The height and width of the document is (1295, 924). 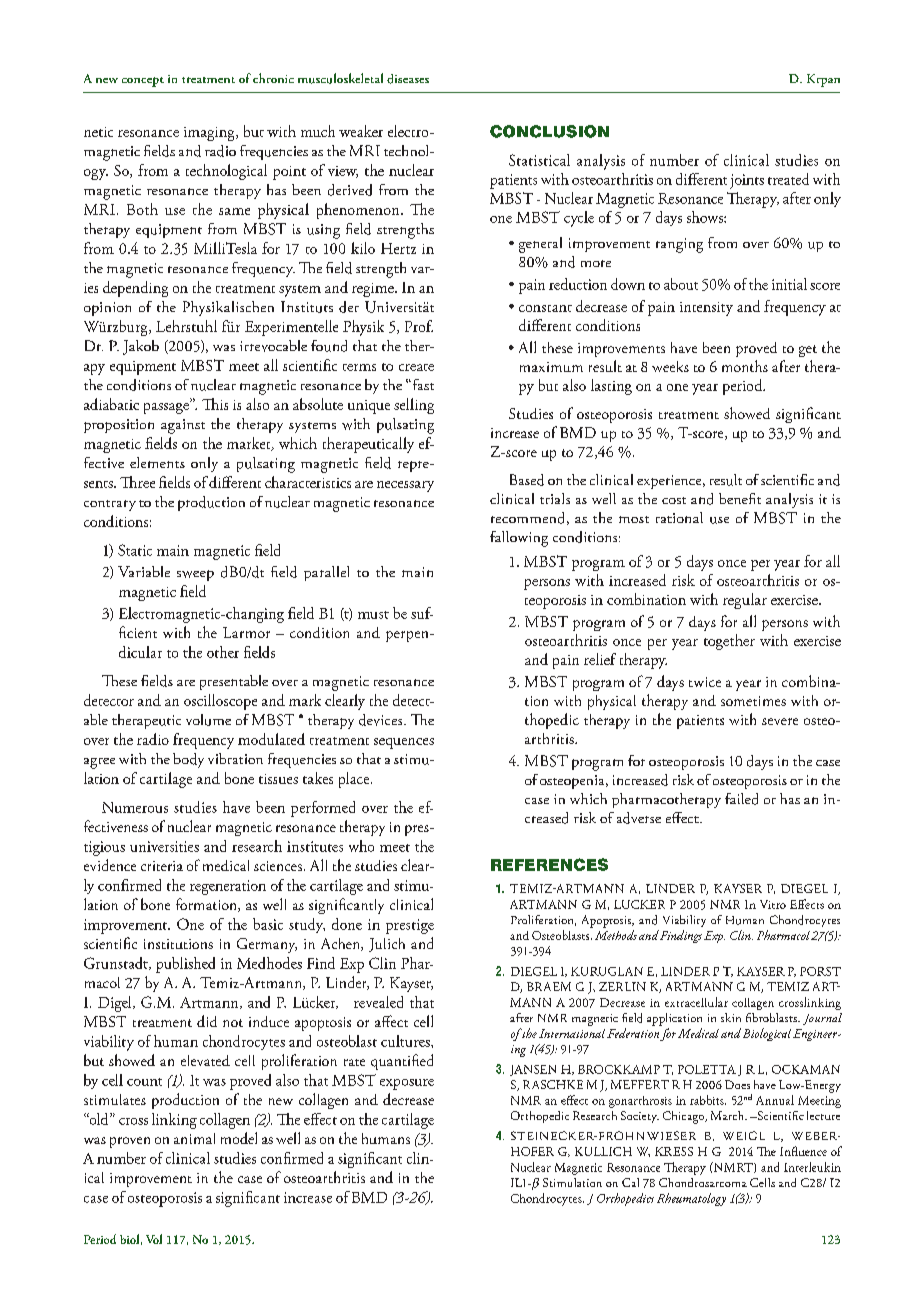 What do you see at coordinates (747, 181) in the document?
I see `joints` at bounding box center [747, 181].
